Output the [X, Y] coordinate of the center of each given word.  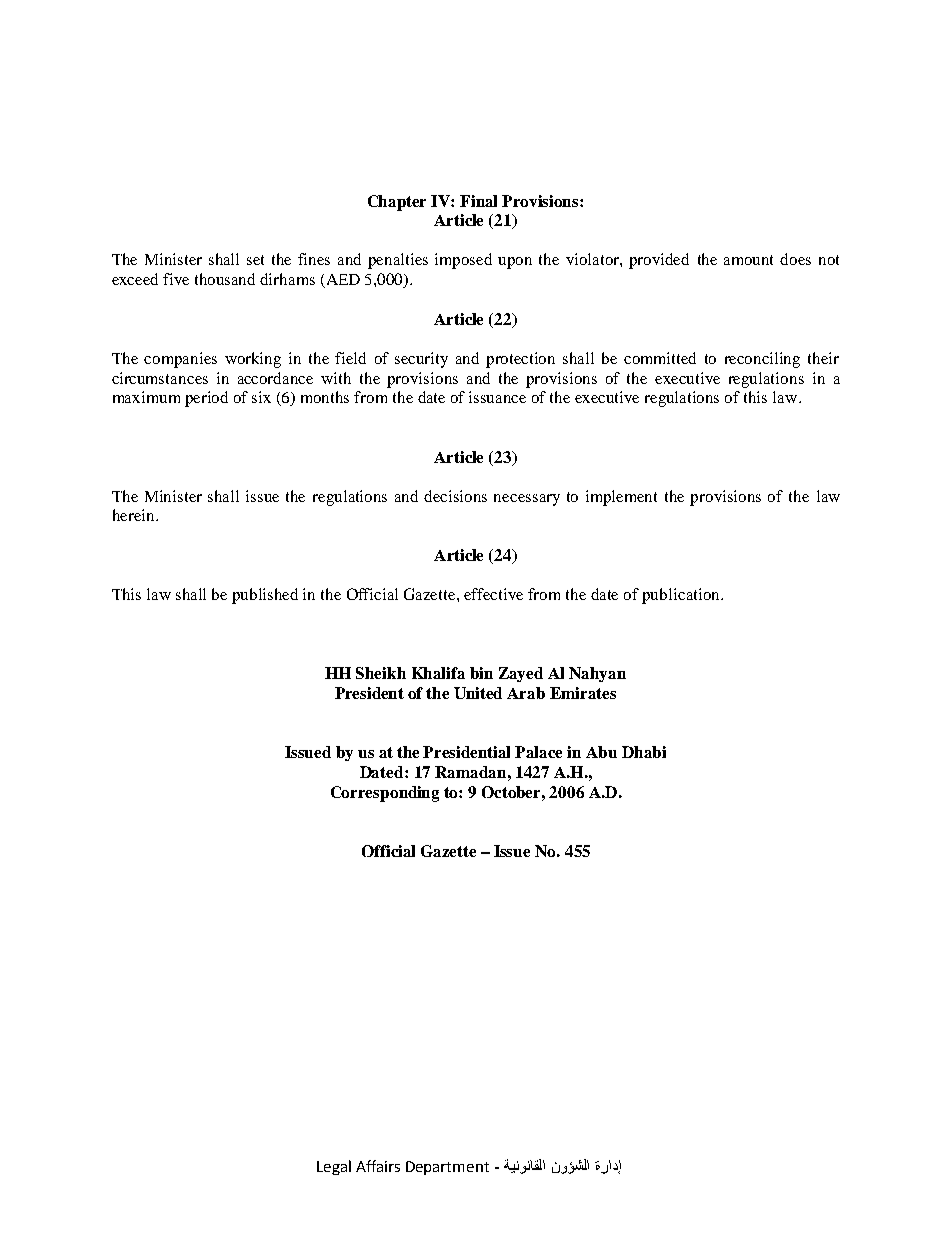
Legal [334, 1167]
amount [748, 260]
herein [135, 515]
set [255, 260]
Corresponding [385, 794]
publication [682, 596]
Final [478, 201]
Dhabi [644, 752]
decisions [455, 496]
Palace [538, 752]
